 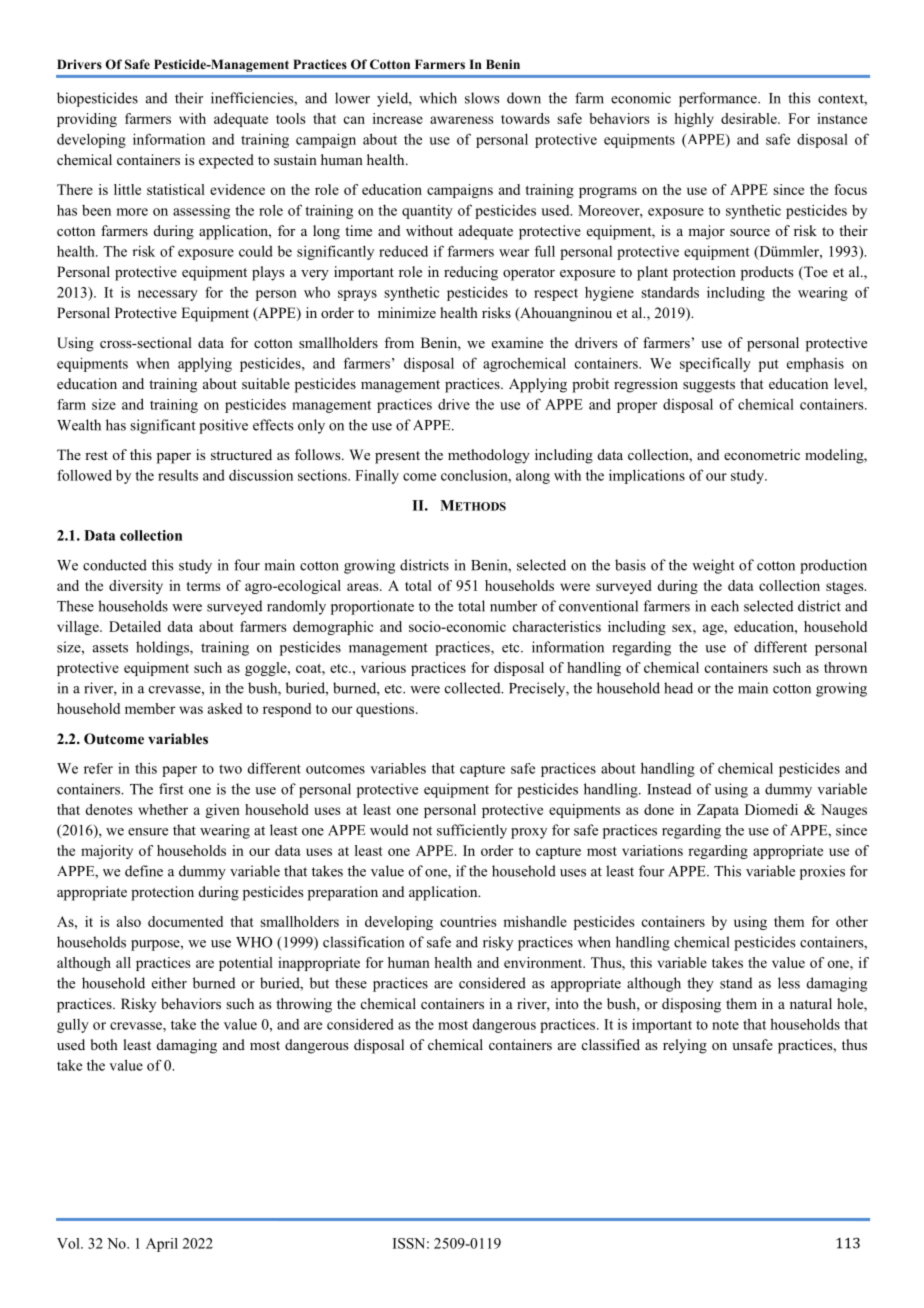 What do you see at coordinates (678, 688) in the screenshot?
I see `head` at bounding box center [678, 688].
